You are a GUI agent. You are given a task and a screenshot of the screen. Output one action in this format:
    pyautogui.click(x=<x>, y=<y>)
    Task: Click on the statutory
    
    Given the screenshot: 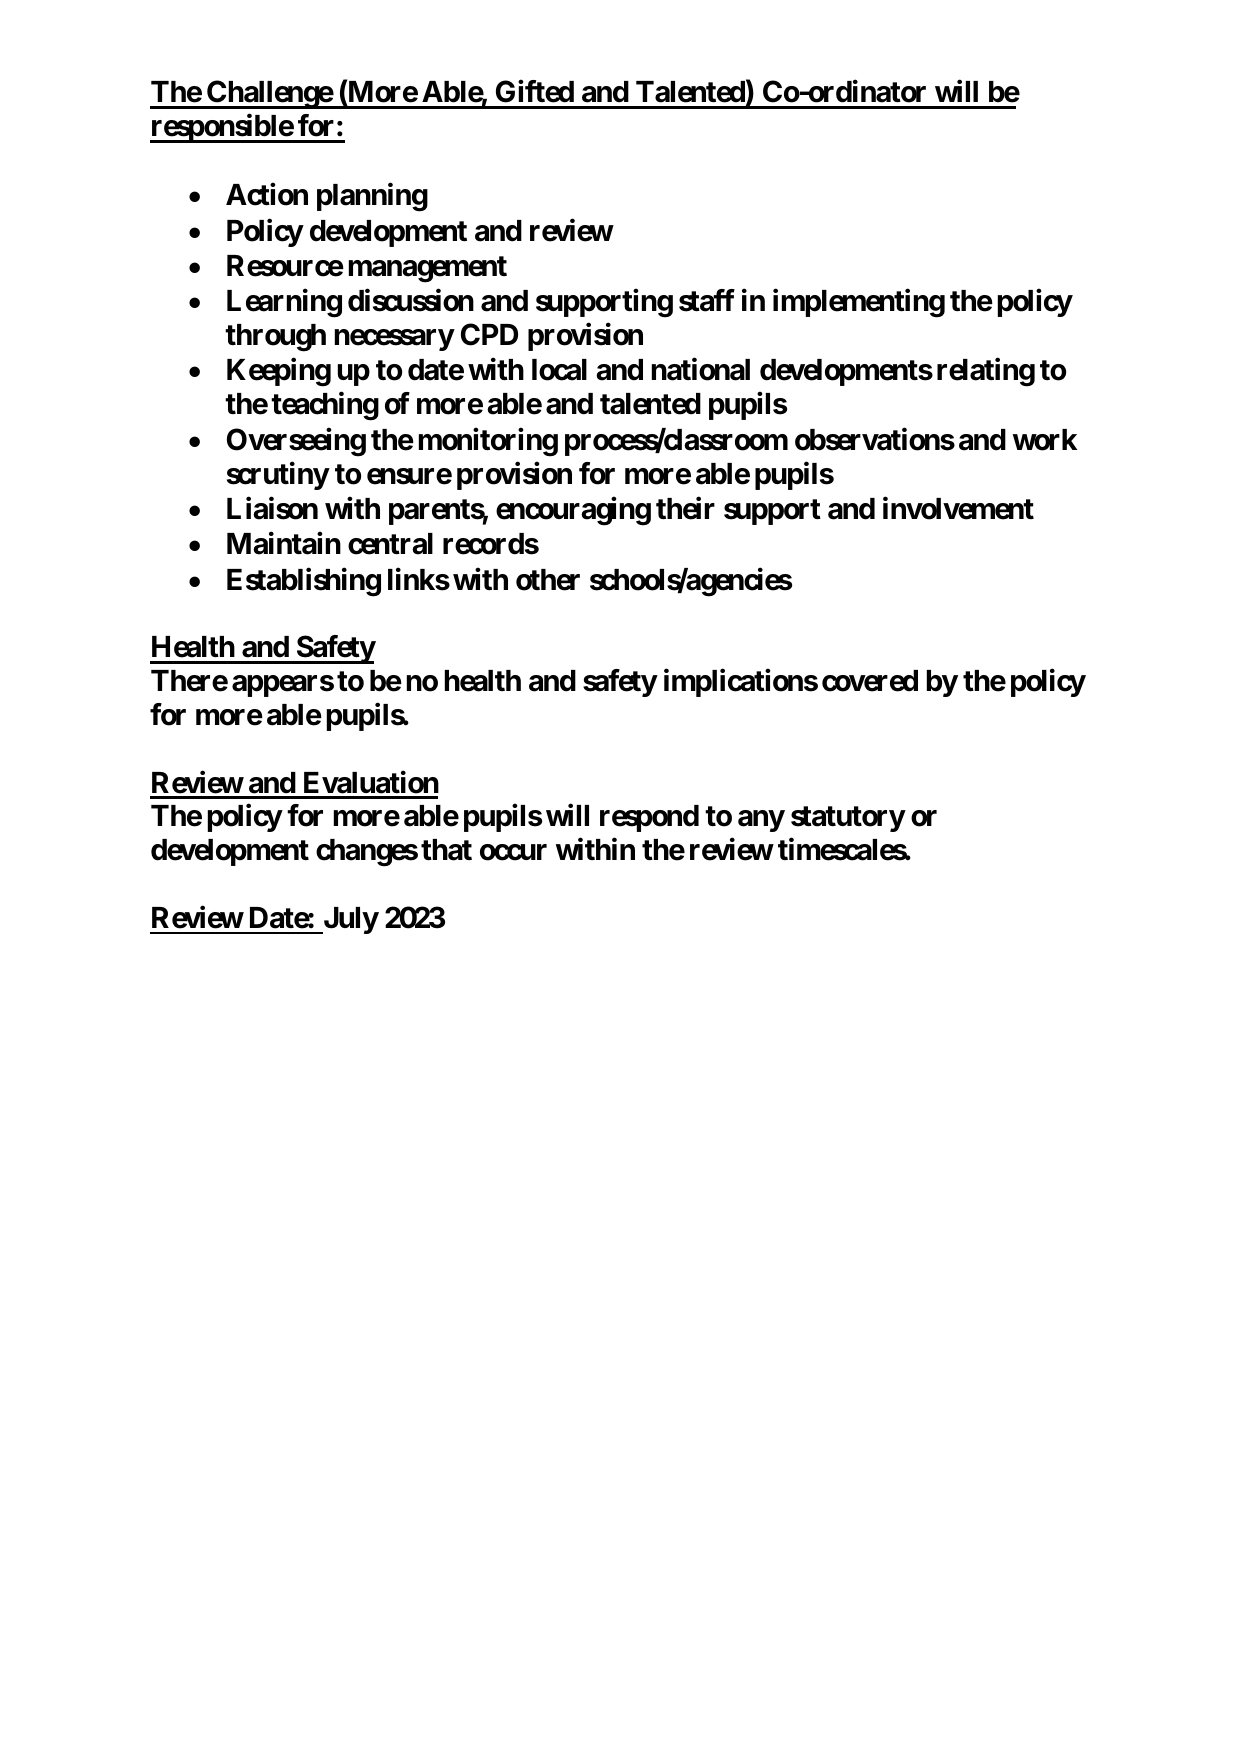 What is the action you would take?
    pyautogui.click(x=848, y=819)
